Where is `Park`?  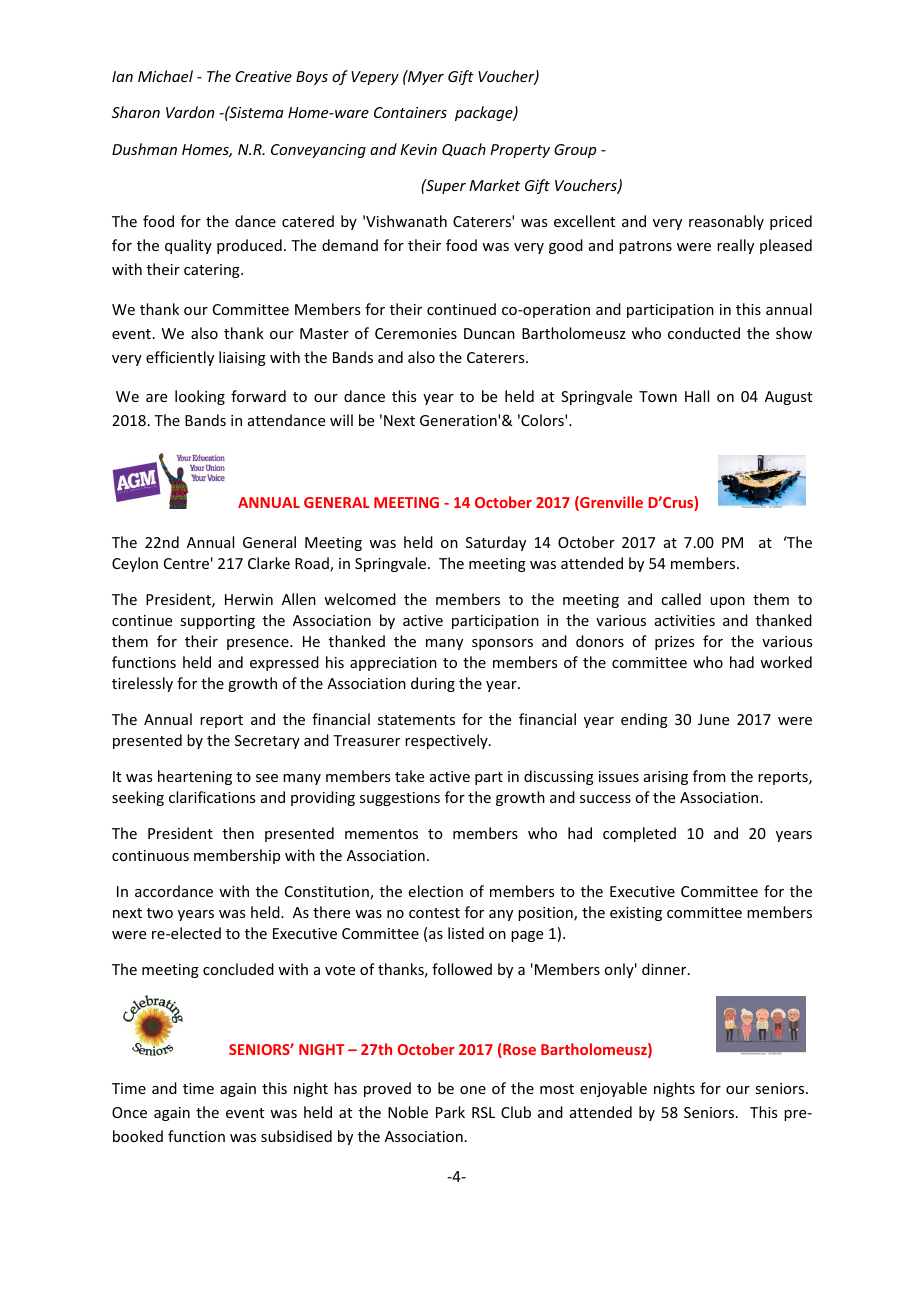
Park is located at coordinates (450, 1112).
